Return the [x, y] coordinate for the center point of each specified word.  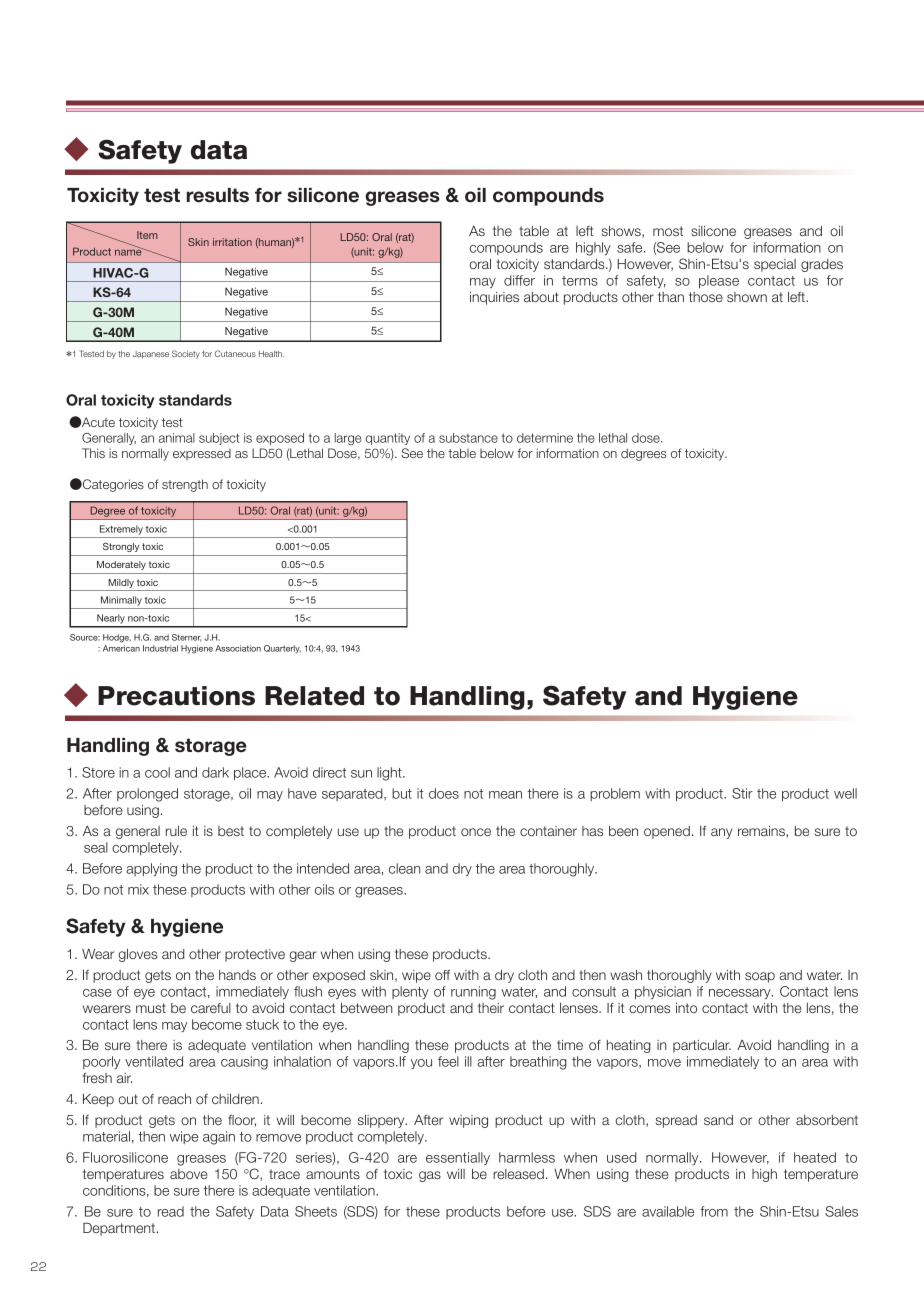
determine [545, 438]
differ [519, 280]
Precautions [176, 696]
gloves [138, 955]
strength [185, 485]
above [189, 1174]
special [775, 265]
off [442, 975]
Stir [742, 793]
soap [760, 977]
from [714, 1211]
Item [147, 235]
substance [468, 438]
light [390, 774]
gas [430, 1176]
